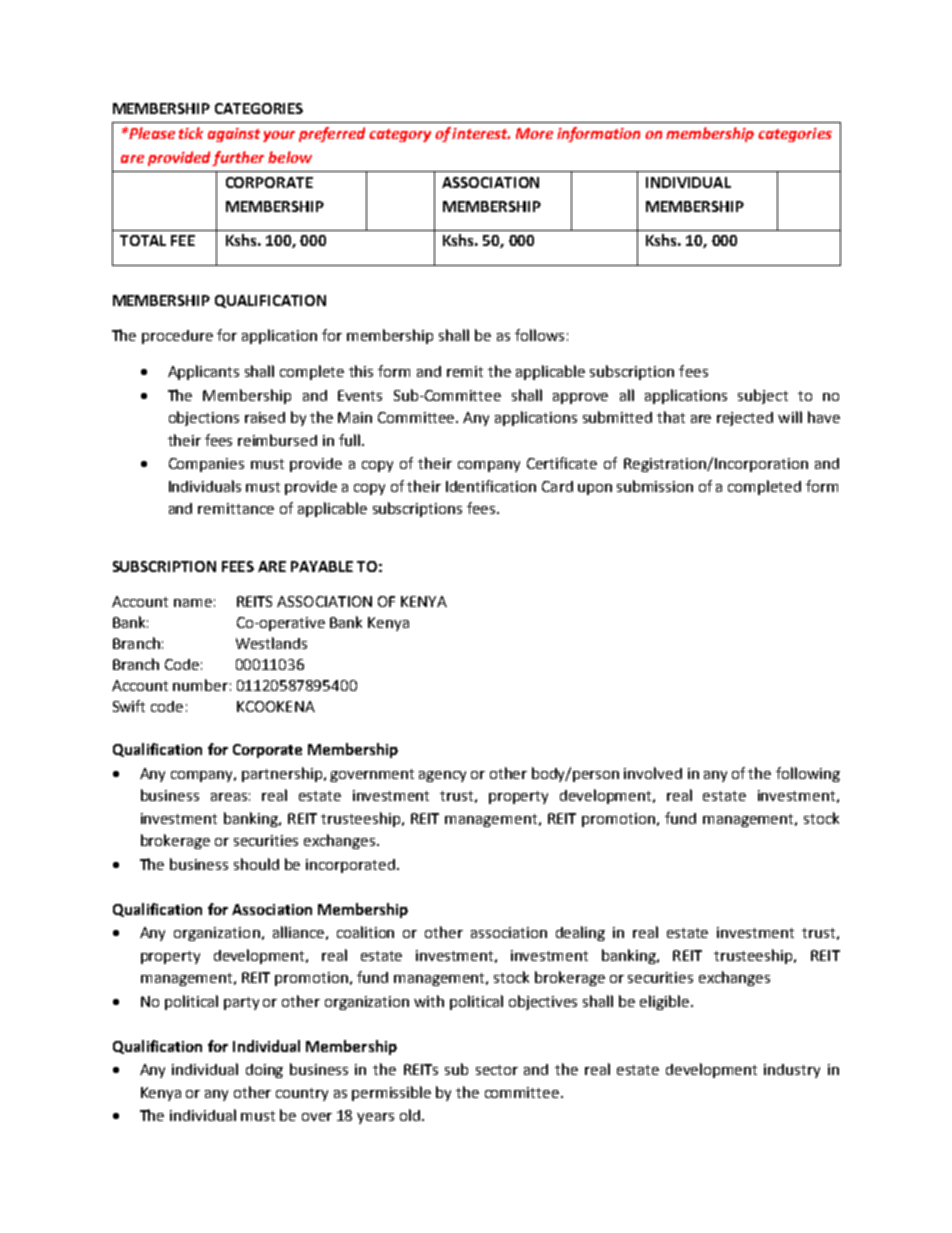 The width and height of the screenshot is (952, 1233). I want to click on follows, so click(539, 335).
